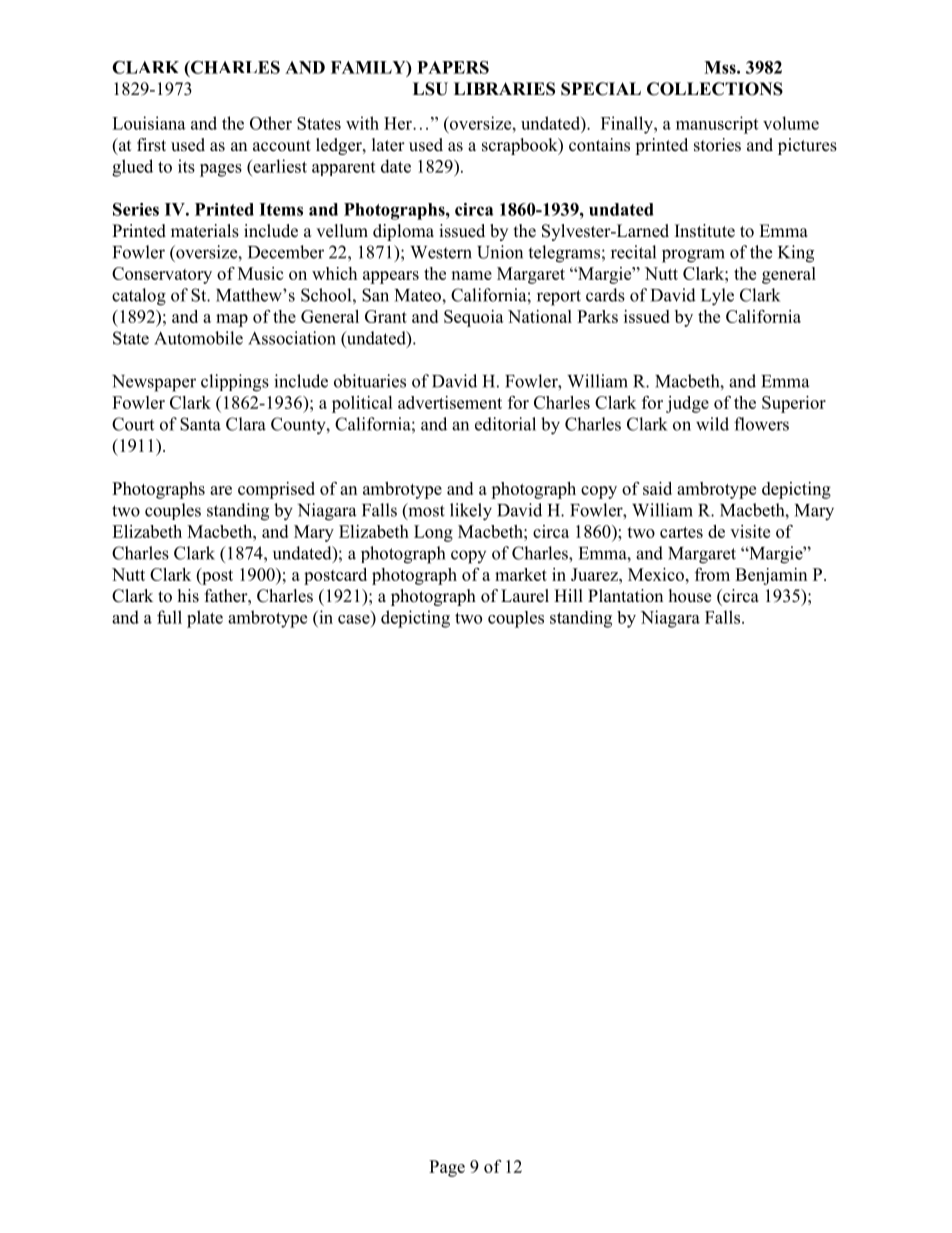  What do you see at coordinates (715, 89) in the image?
I see `COLLECTIONS` at bounding box center [715, 89].
